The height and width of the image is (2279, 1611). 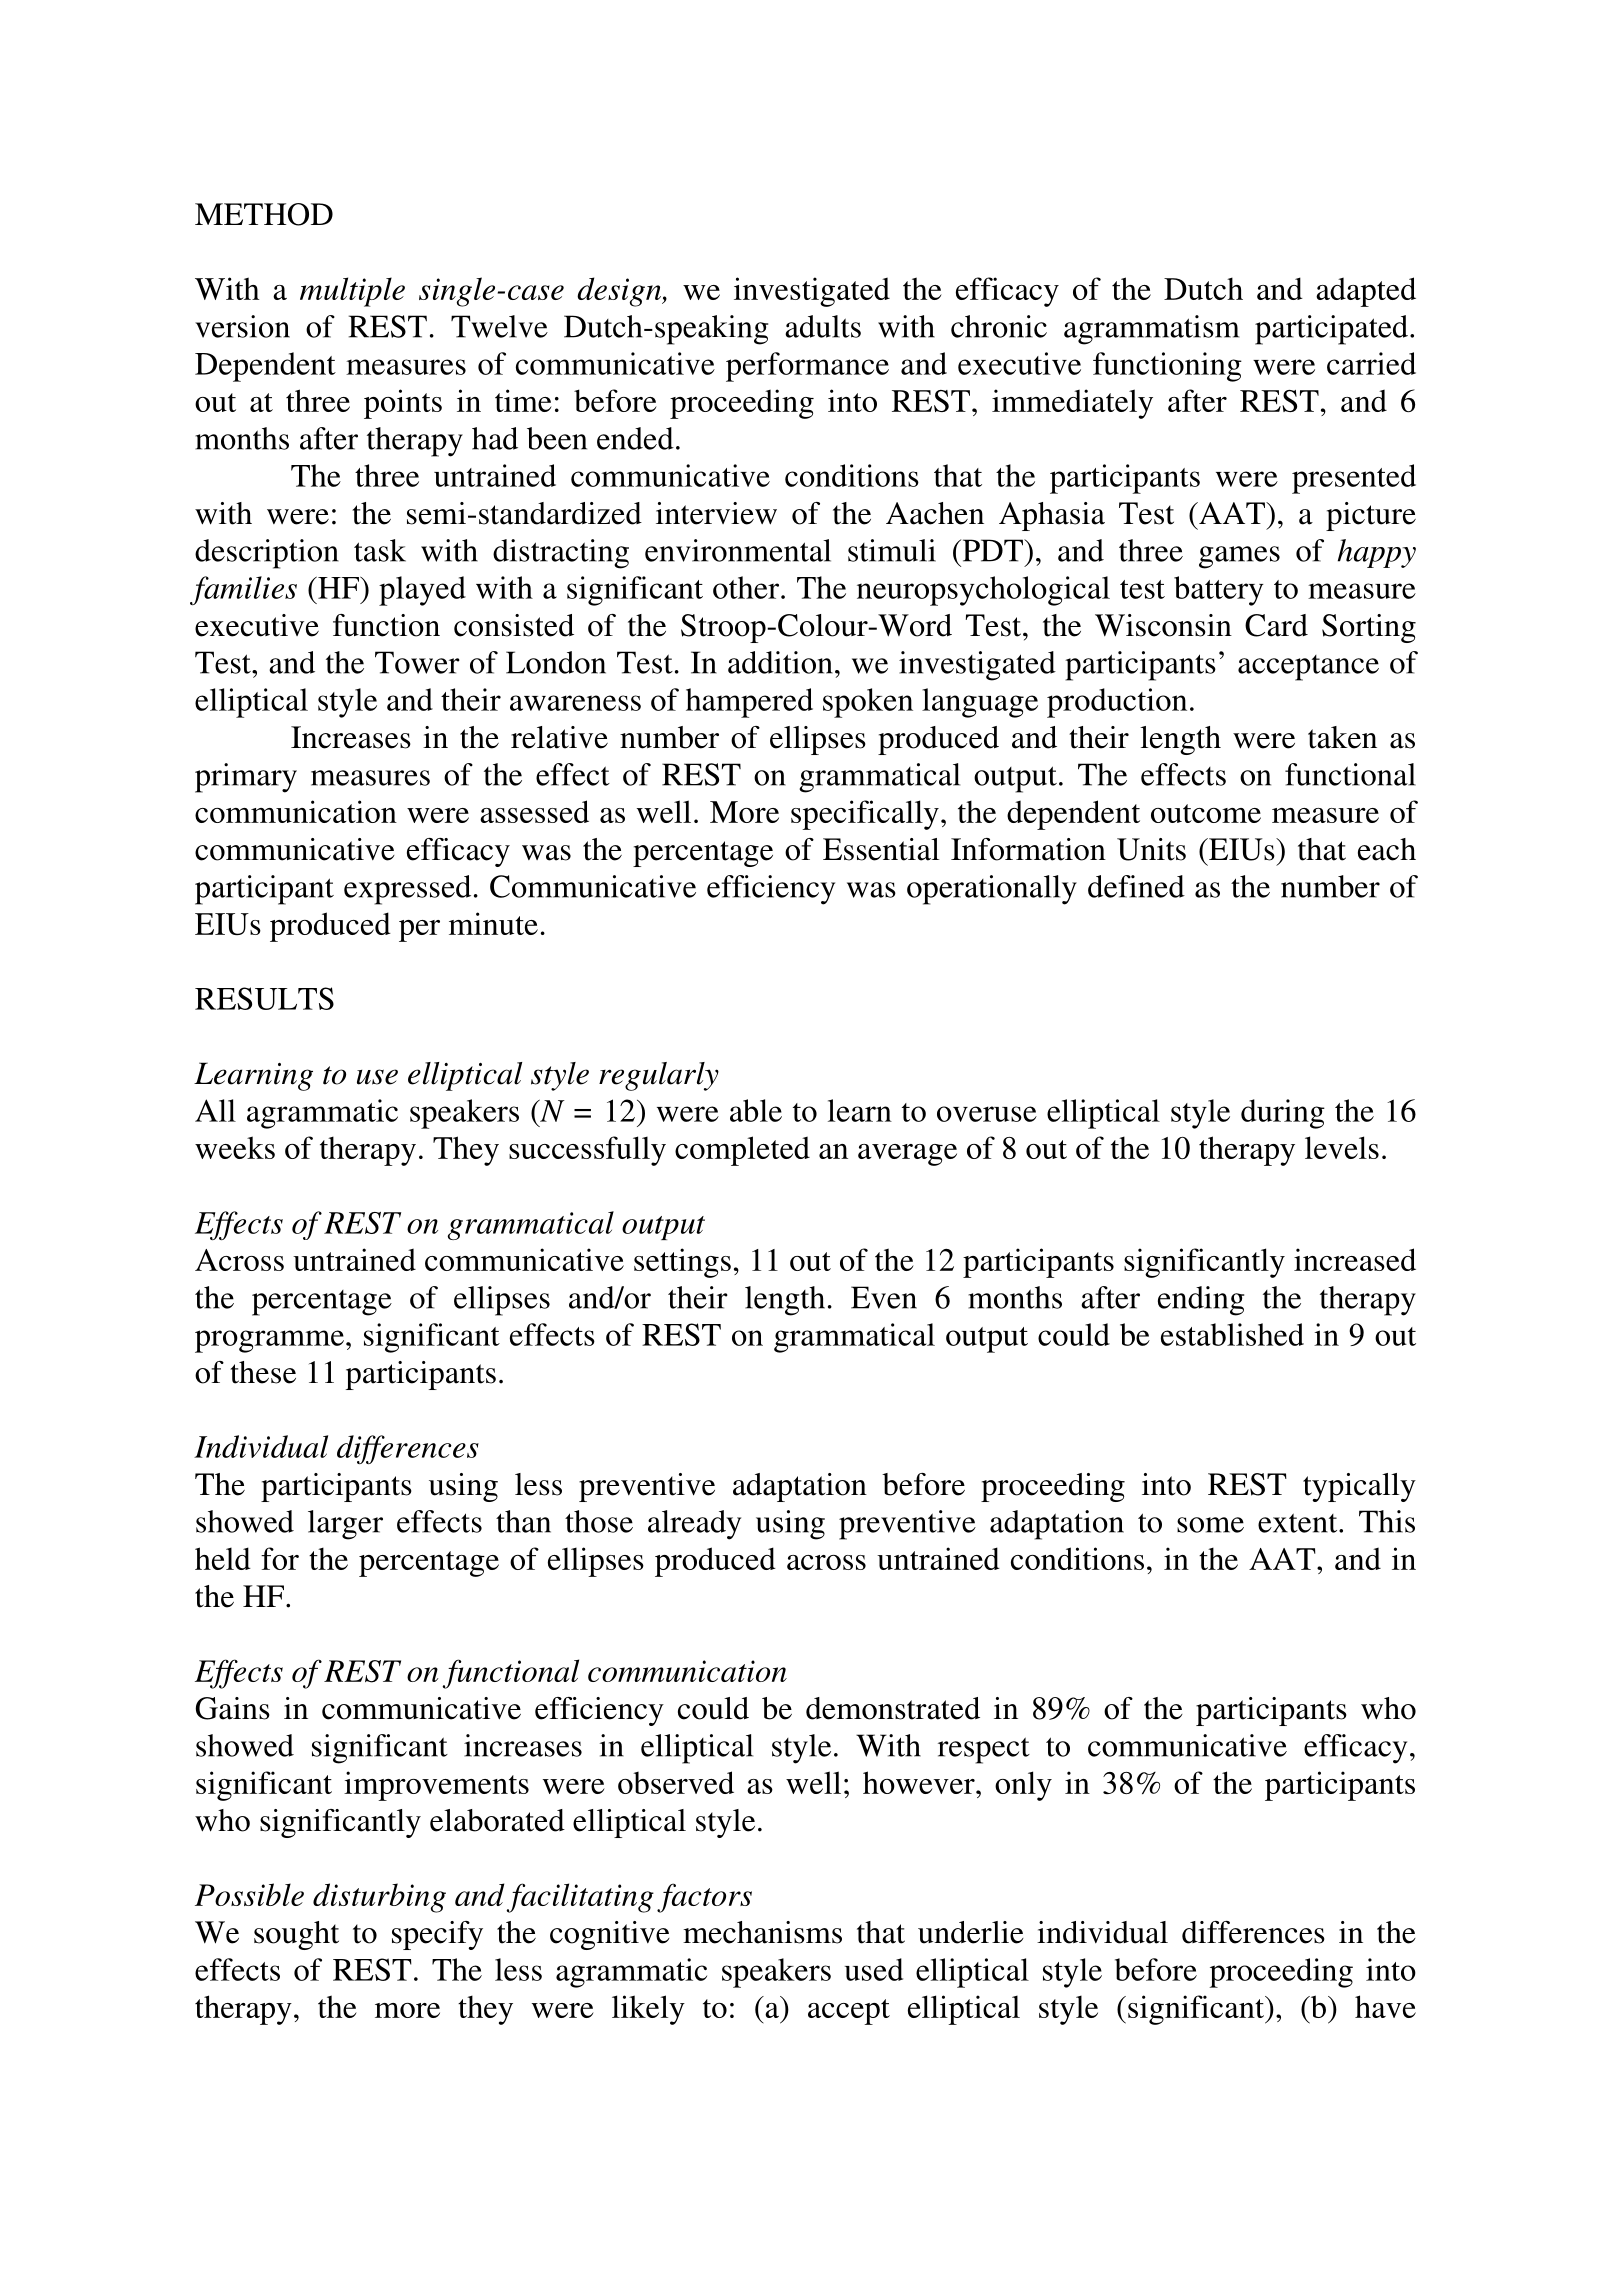 What do you see at coordinates (1210, 1525) in the image?
I see `some` at bounding box center [1210, 1525].
